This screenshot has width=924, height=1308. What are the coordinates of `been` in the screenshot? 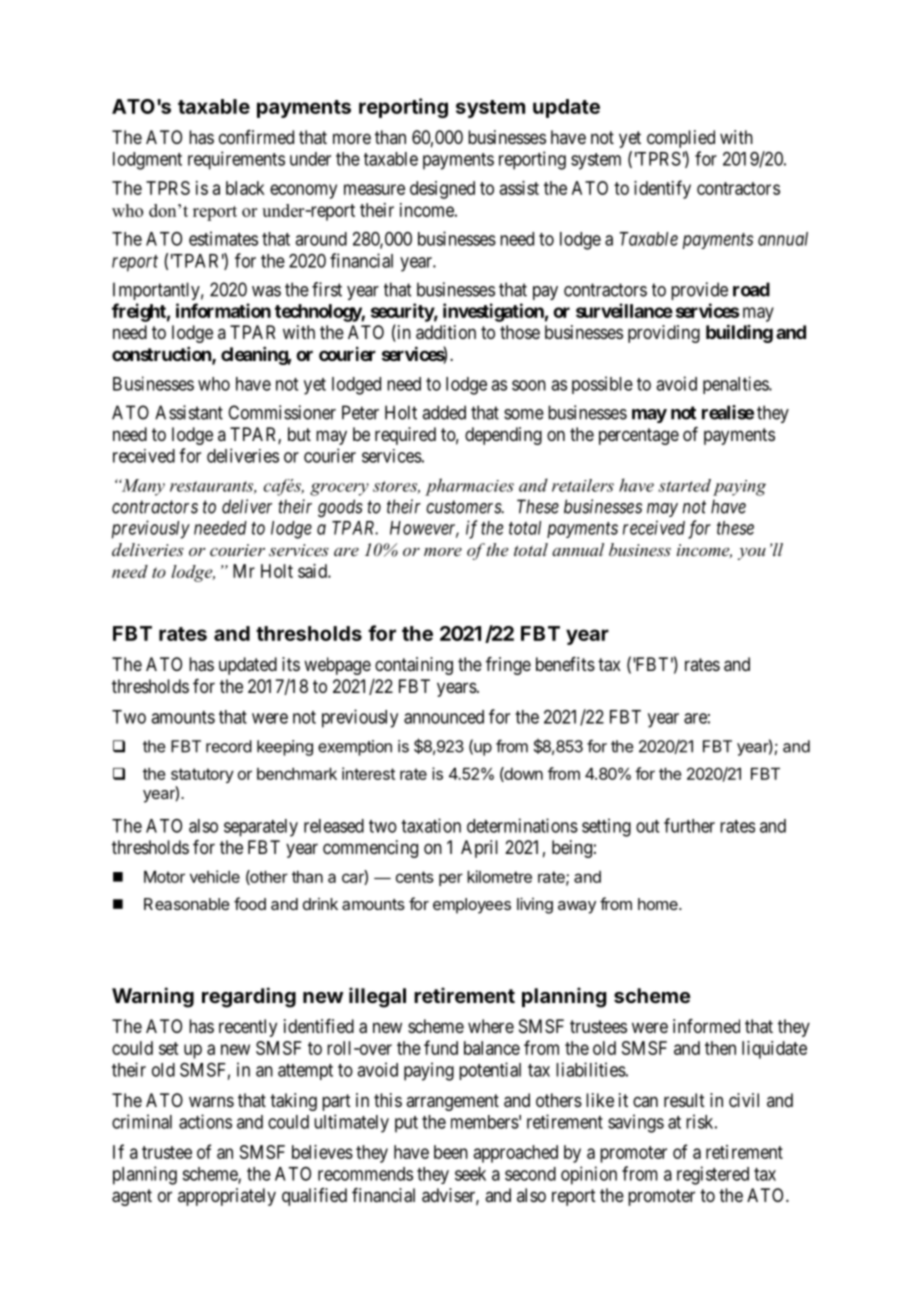 It's located at (451, 1152).
